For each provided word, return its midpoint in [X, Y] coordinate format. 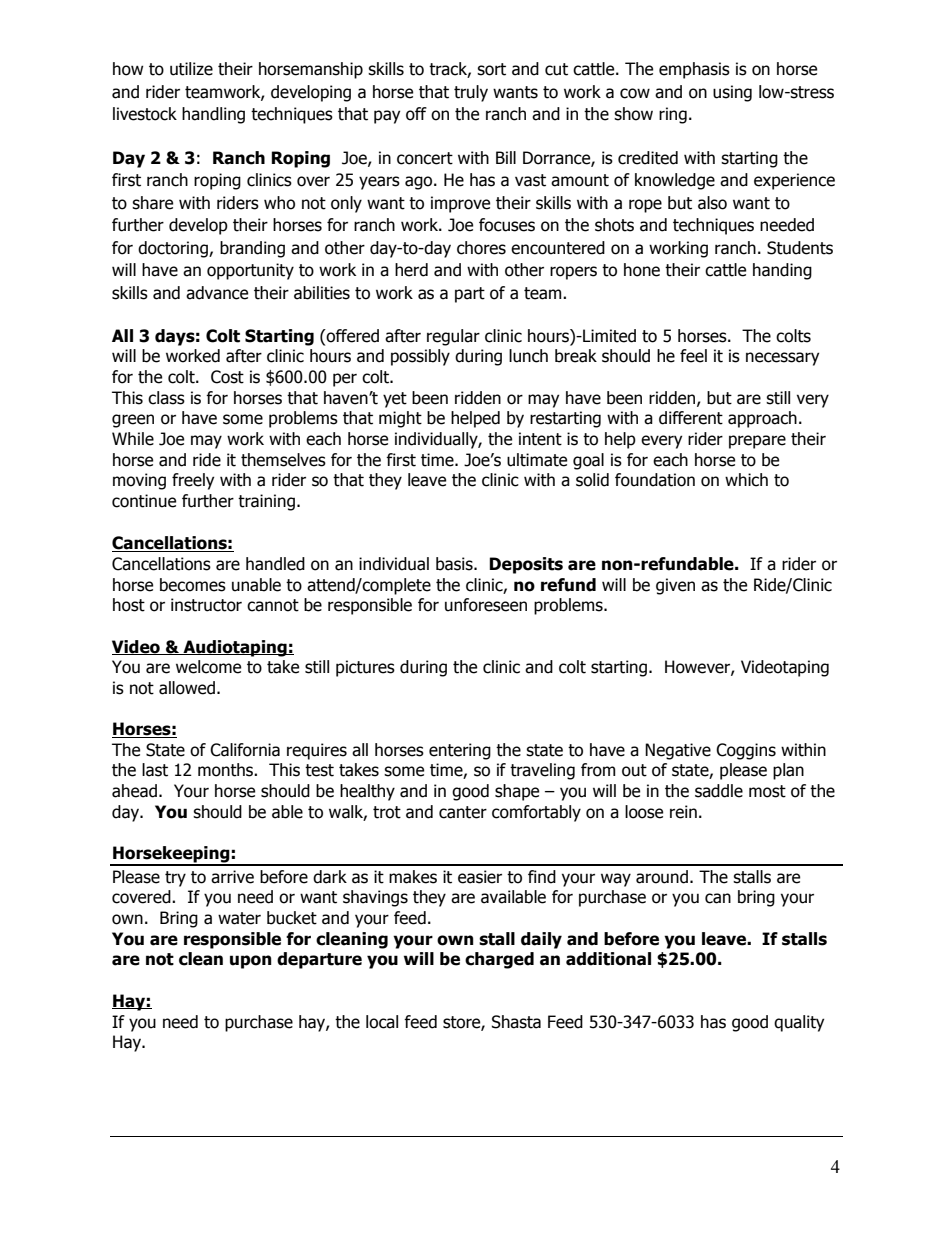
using [732, 93]
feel [693, 356]
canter [463, 812]
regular [453, 337]
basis [455, 564]
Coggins [746, 751]
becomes [193, 585]
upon [251, 962]
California [245, 750]
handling [213, 115]
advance [217, 293]
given [675, 586]
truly [471, 93]
